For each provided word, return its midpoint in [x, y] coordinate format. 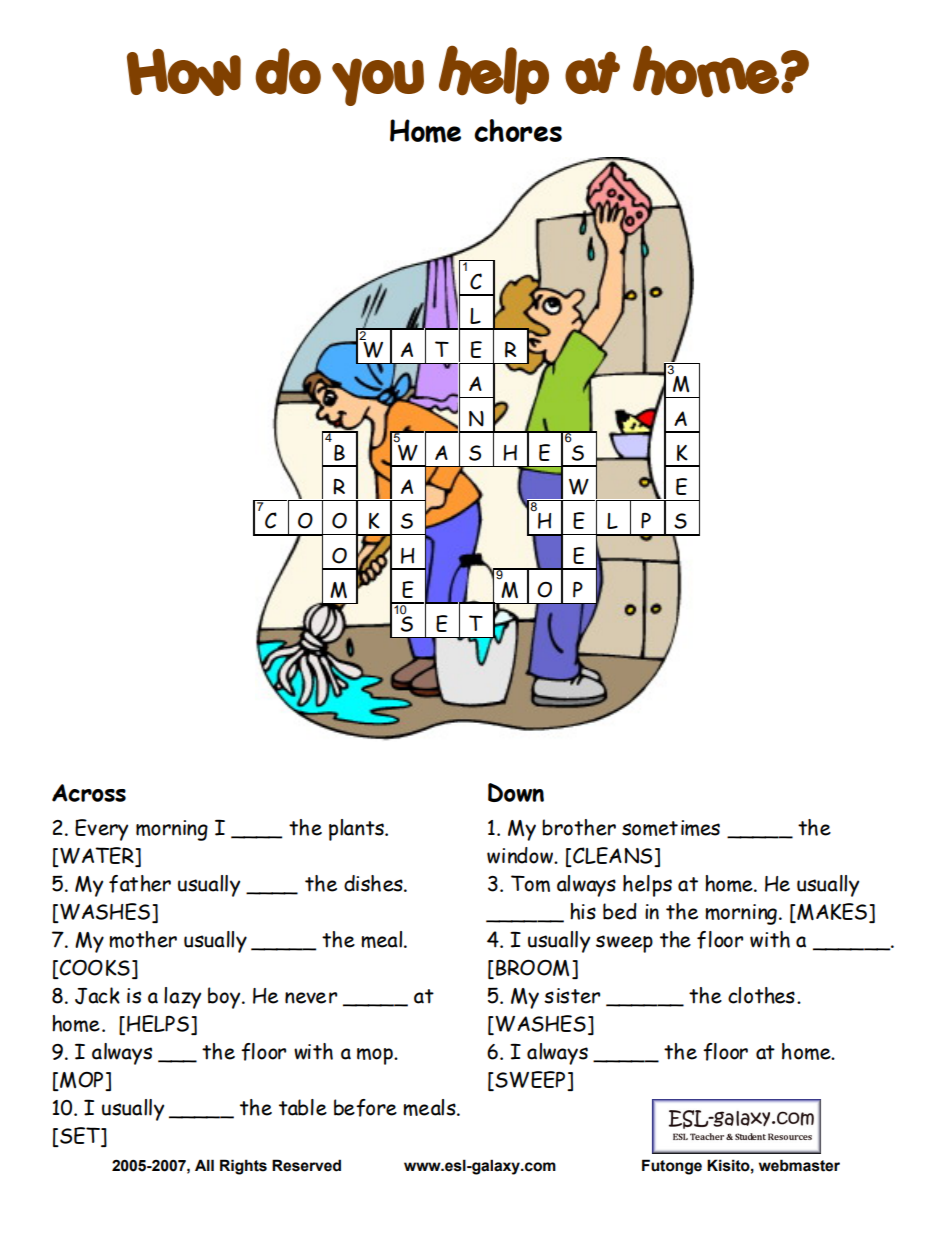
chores [518, 130]
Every [101, 830]
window [521, 855]
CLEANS [612, 855]
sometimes [671, 828]
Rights [243, 1167]
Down [516, 792]
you [378, 82]
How [184, 72]
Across [89, 793]
